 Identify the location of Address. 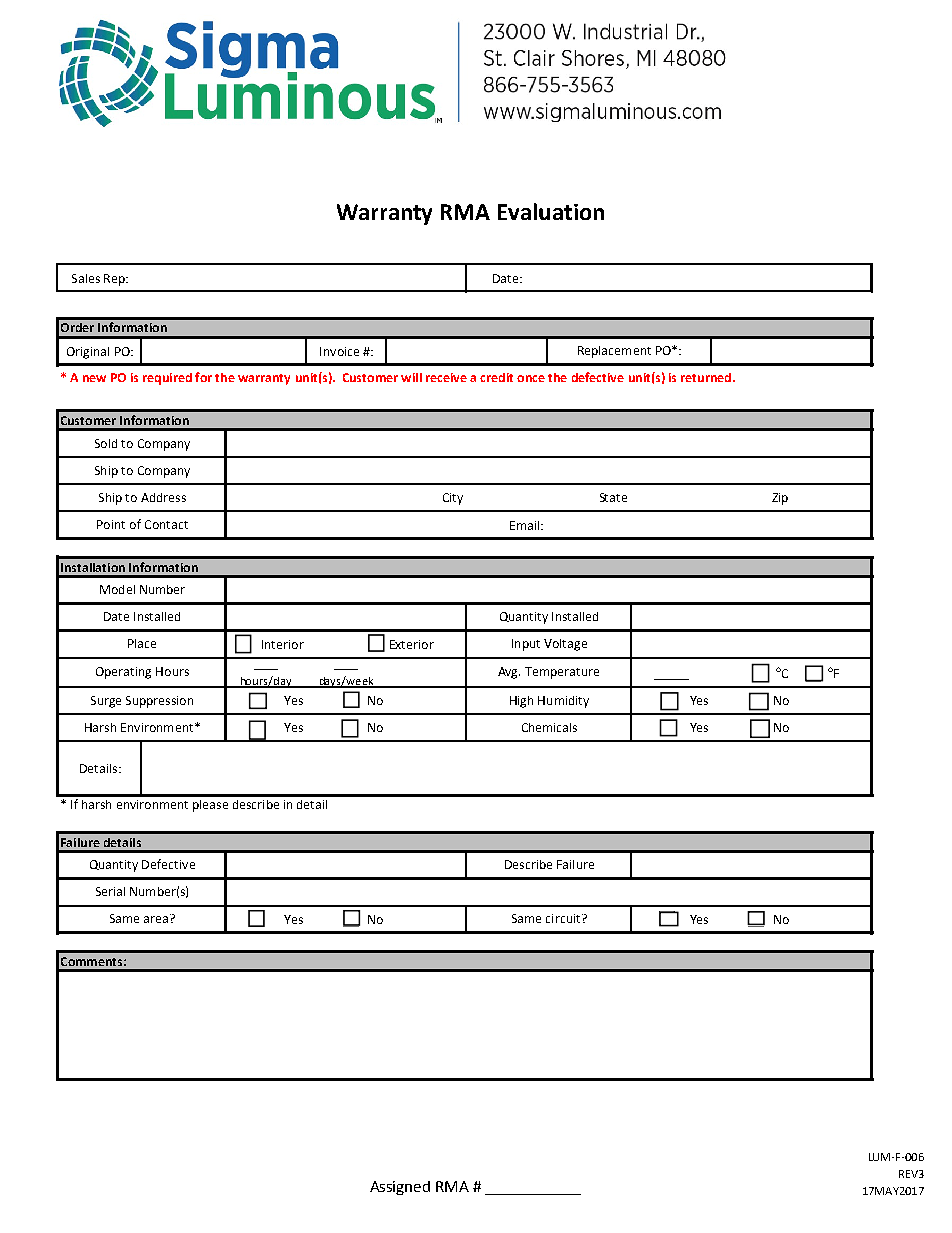
(163, 497).
